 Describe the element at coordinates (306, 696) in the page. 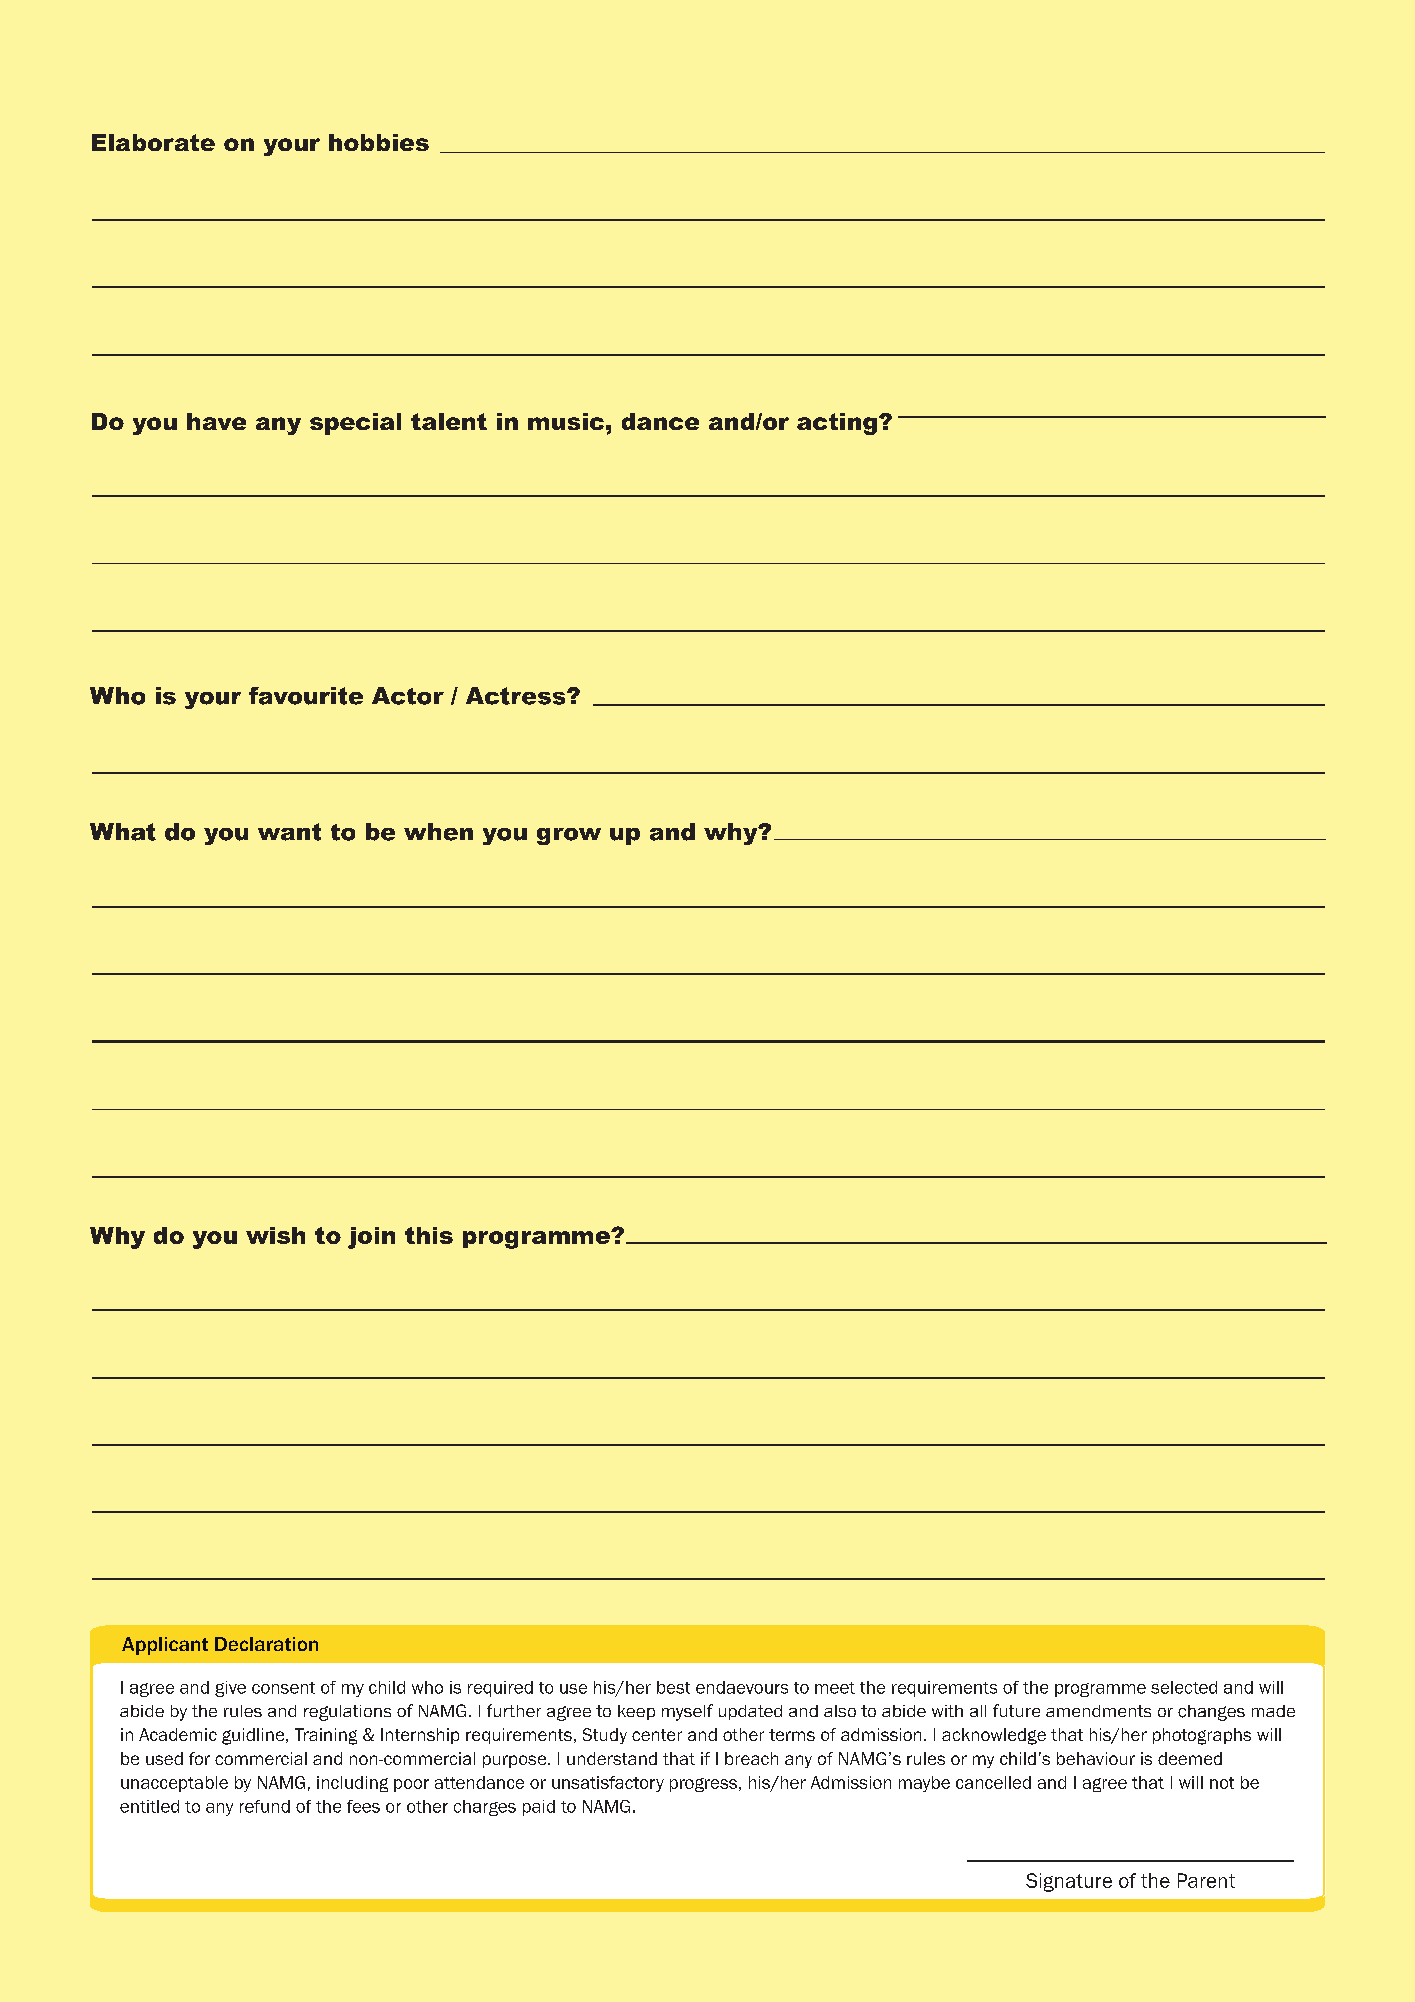

I see `favourite` at that location.
